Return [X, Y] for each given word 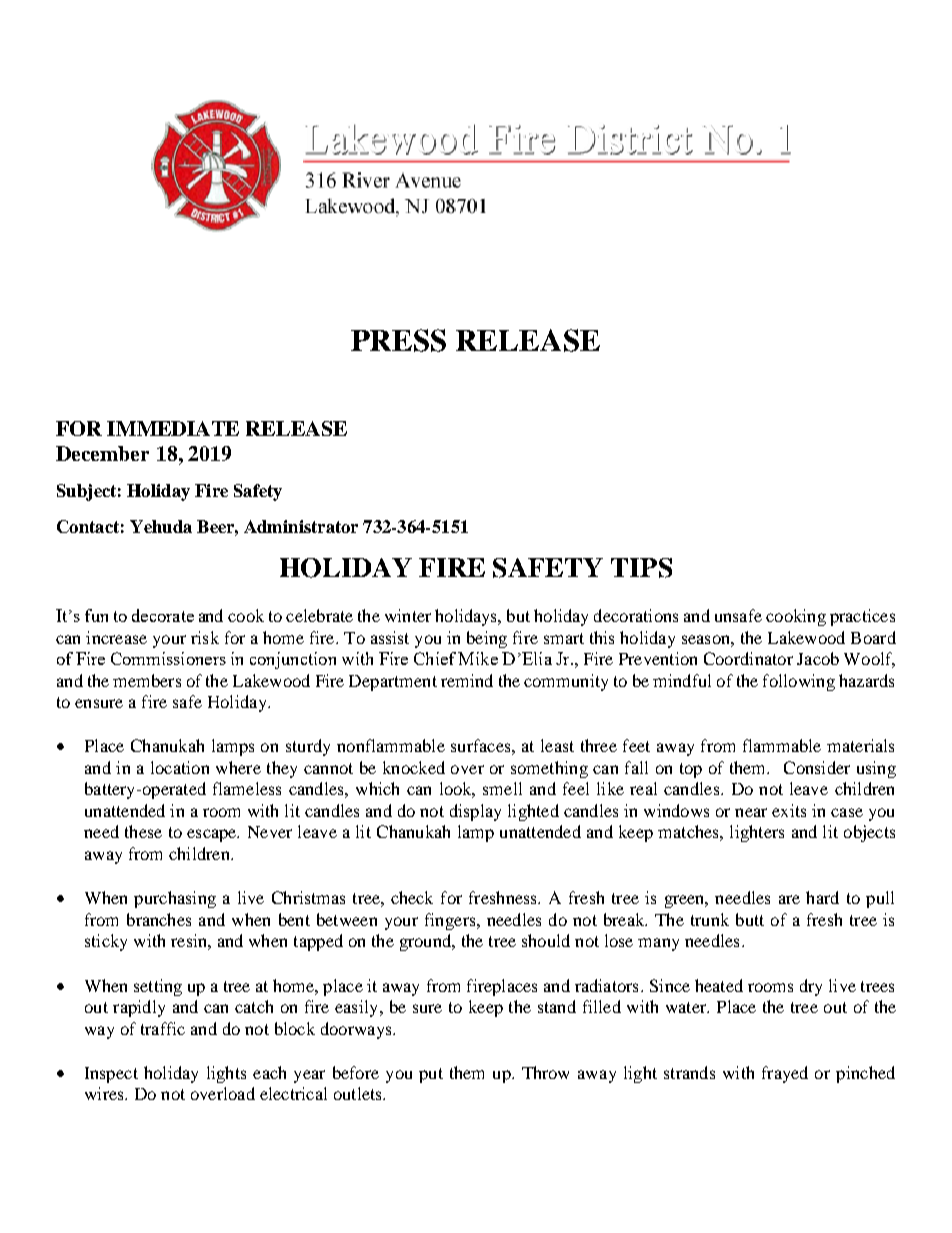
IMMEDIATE [173, 428]
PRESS [398, 340]
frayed [785, 1074]
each [269, 1072]
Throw [545, 1072]
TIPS [641, 568]
